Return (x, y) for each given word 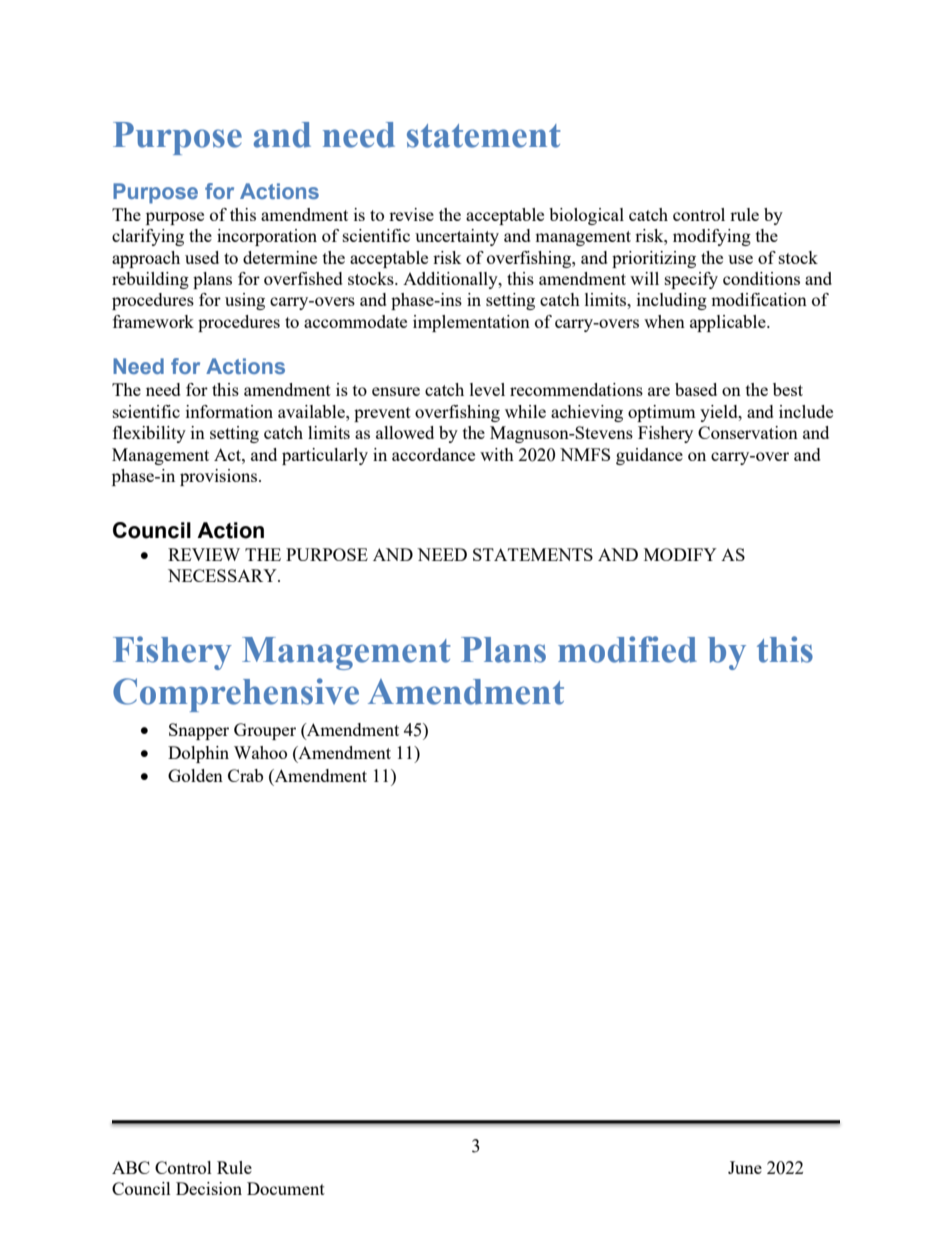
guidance (649, 456)
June (745, 1167)
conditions (761, 278)
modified (627, 649)
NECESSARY (223, 575)
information (229, 411)
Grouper (265, 731)
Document (286, 1188)
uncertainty (457, 237)
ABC (131, 1167)
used (202, 257)
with (497, 454)
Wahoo (260, 752)
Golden (195, 775)
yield (720, 413)
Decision (209, 1188)
